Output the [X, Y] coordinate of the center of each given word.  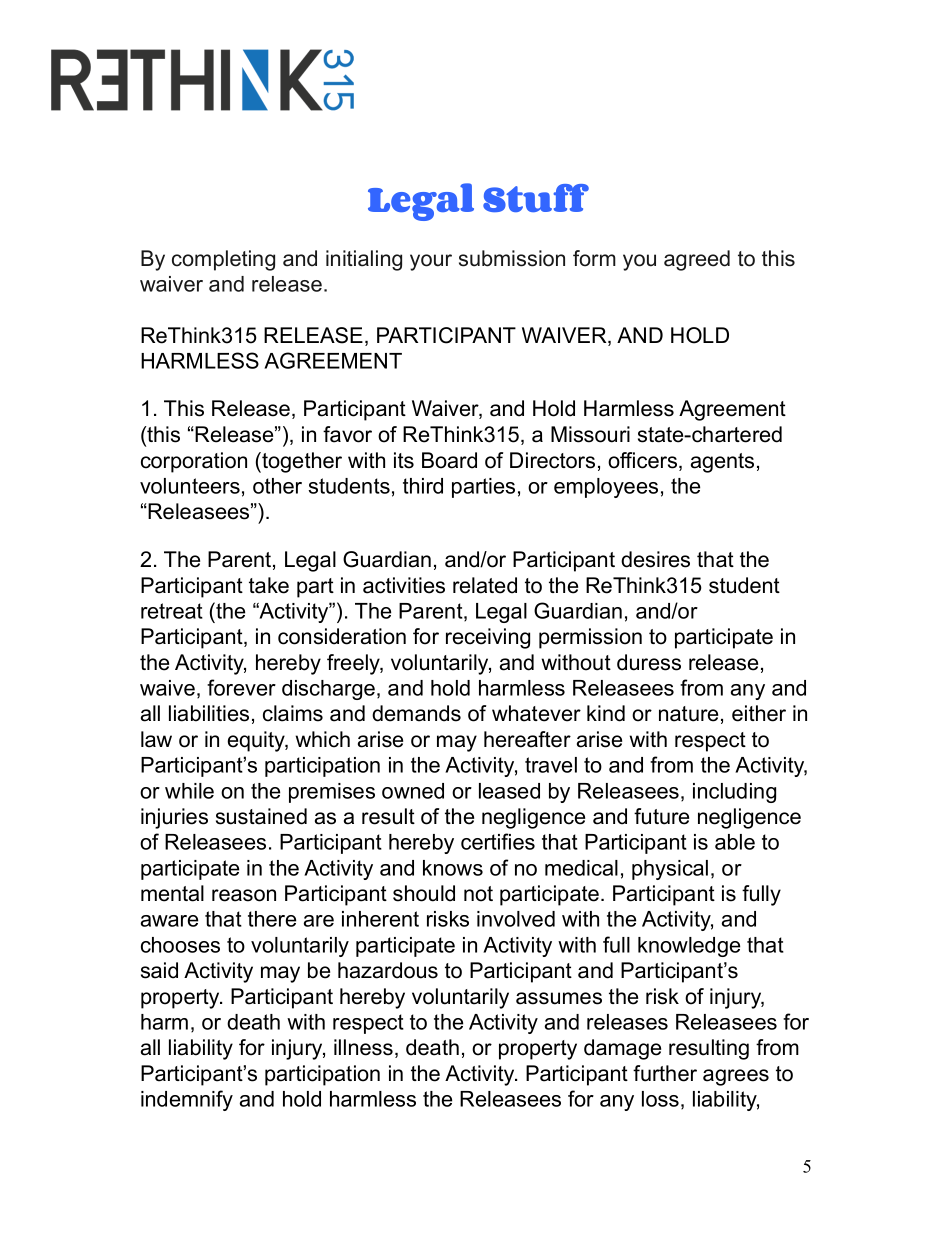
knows [453, 868]
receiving [488, 638]
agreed [697, 260]
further [665, 1073]
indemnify [187, 1100]
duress [649, 662]
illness [363, 1047]
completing [223, 260]
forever [241, 687]
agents [722, 463]
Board [449, 460]
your [431, 262]
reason [244, 895]
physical [670, 870]
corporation [194, 462]
